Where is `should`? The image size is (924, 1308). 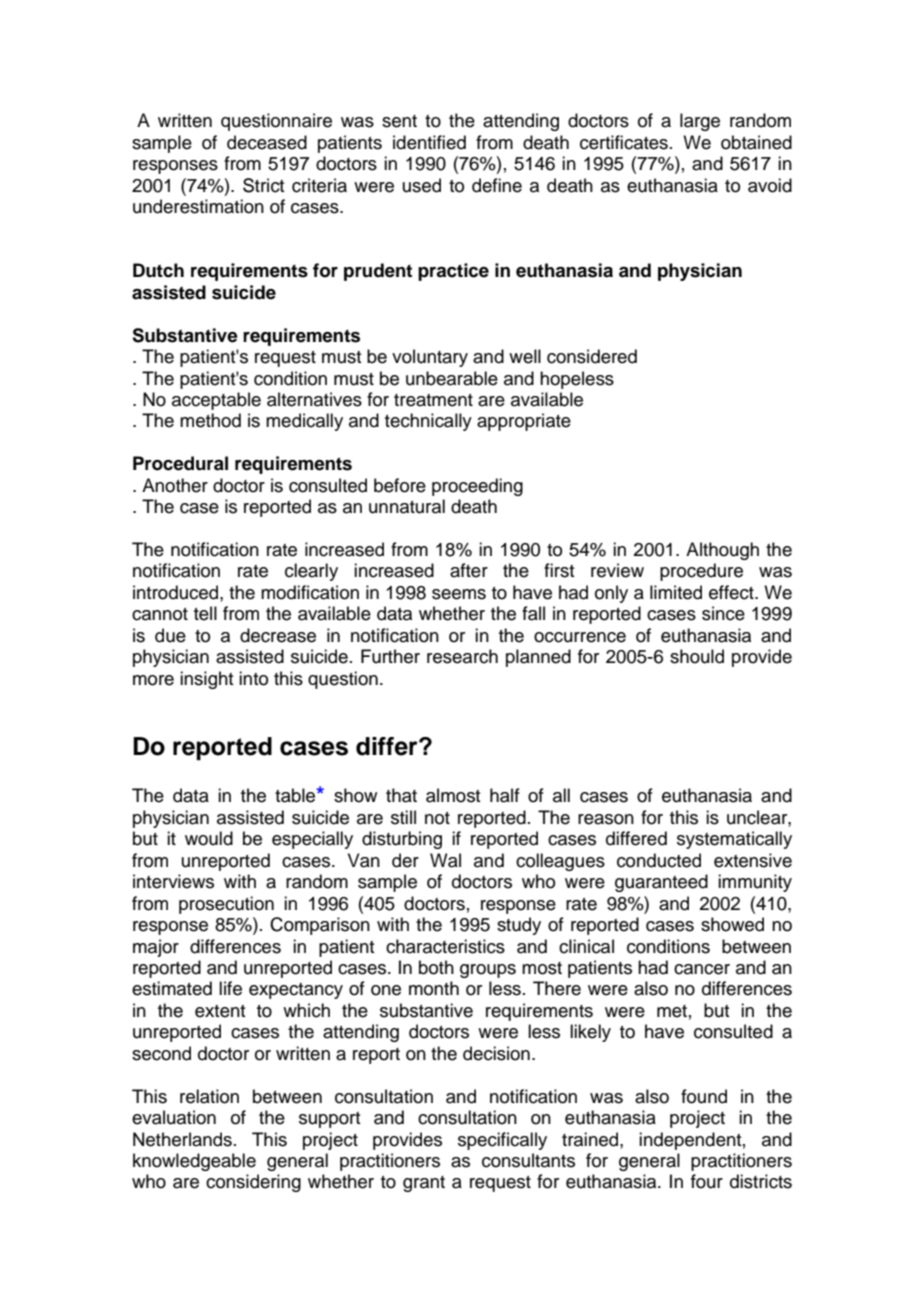 should is located at coordinates (697, 656).
